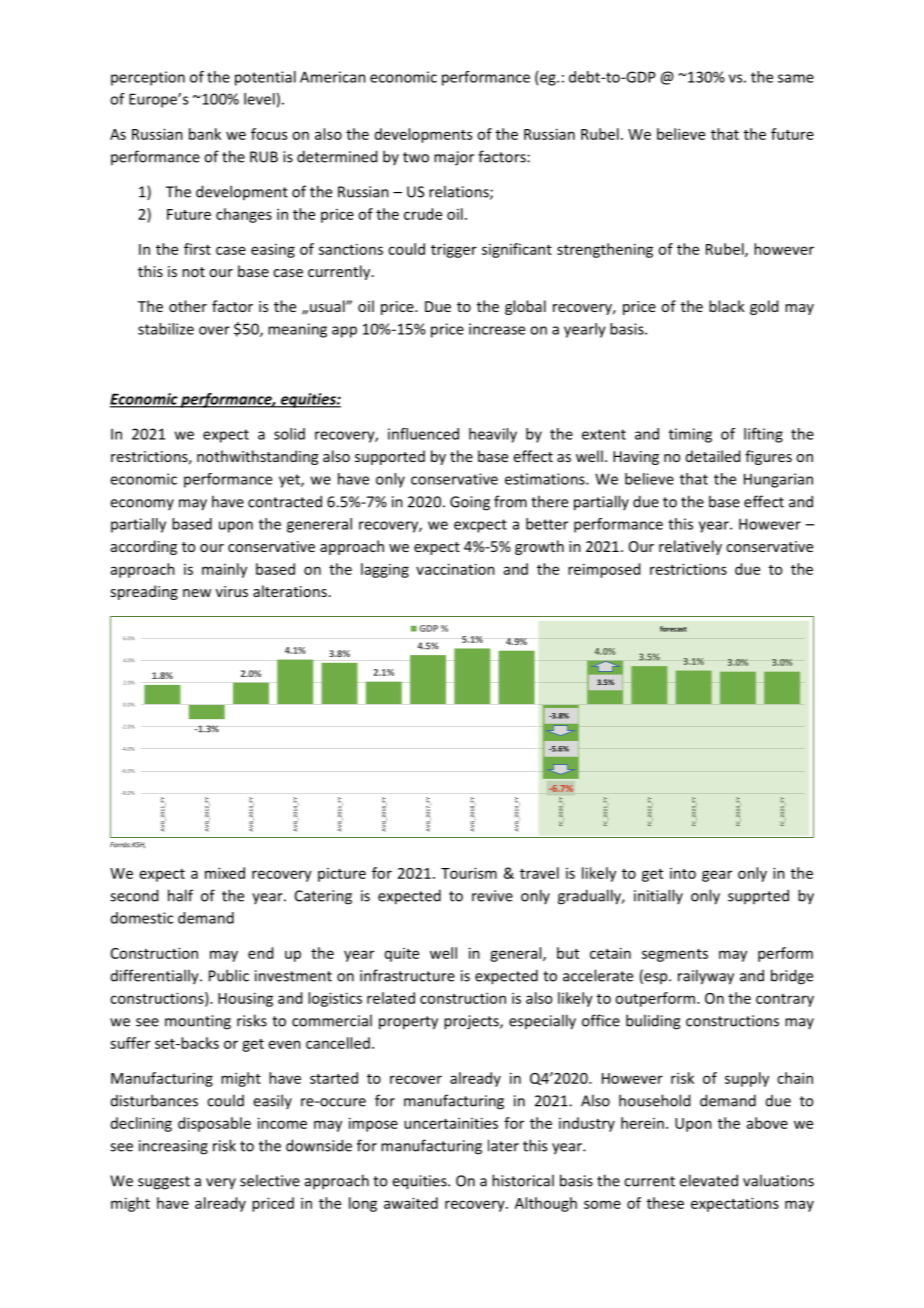  What do you see at coordinates (166, 329) in the screenshot?
I see `stabilize` at bounding box center [166, 329].
